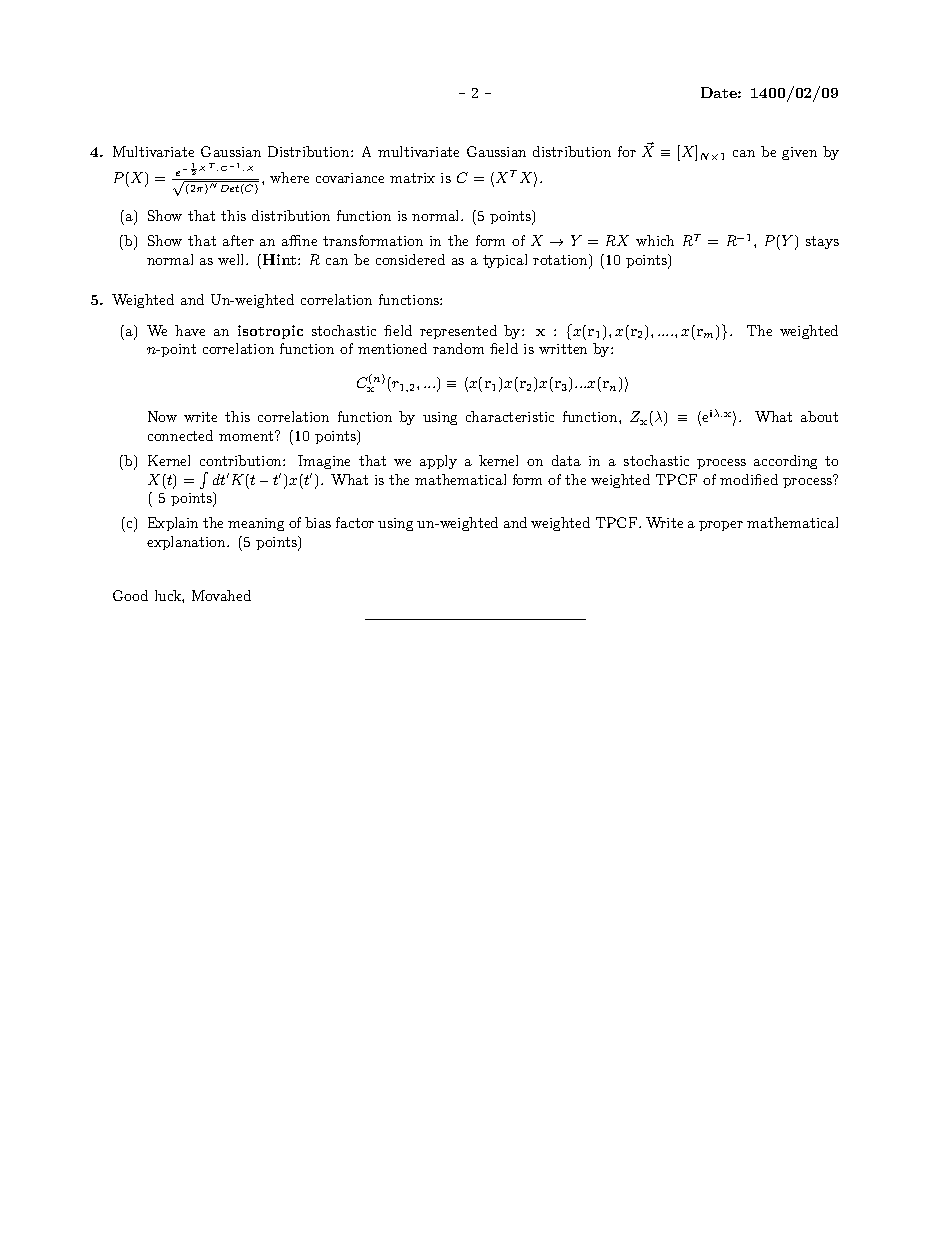  Describe the element at coordinates (190, 330) in the page. I see `have` at that location.
